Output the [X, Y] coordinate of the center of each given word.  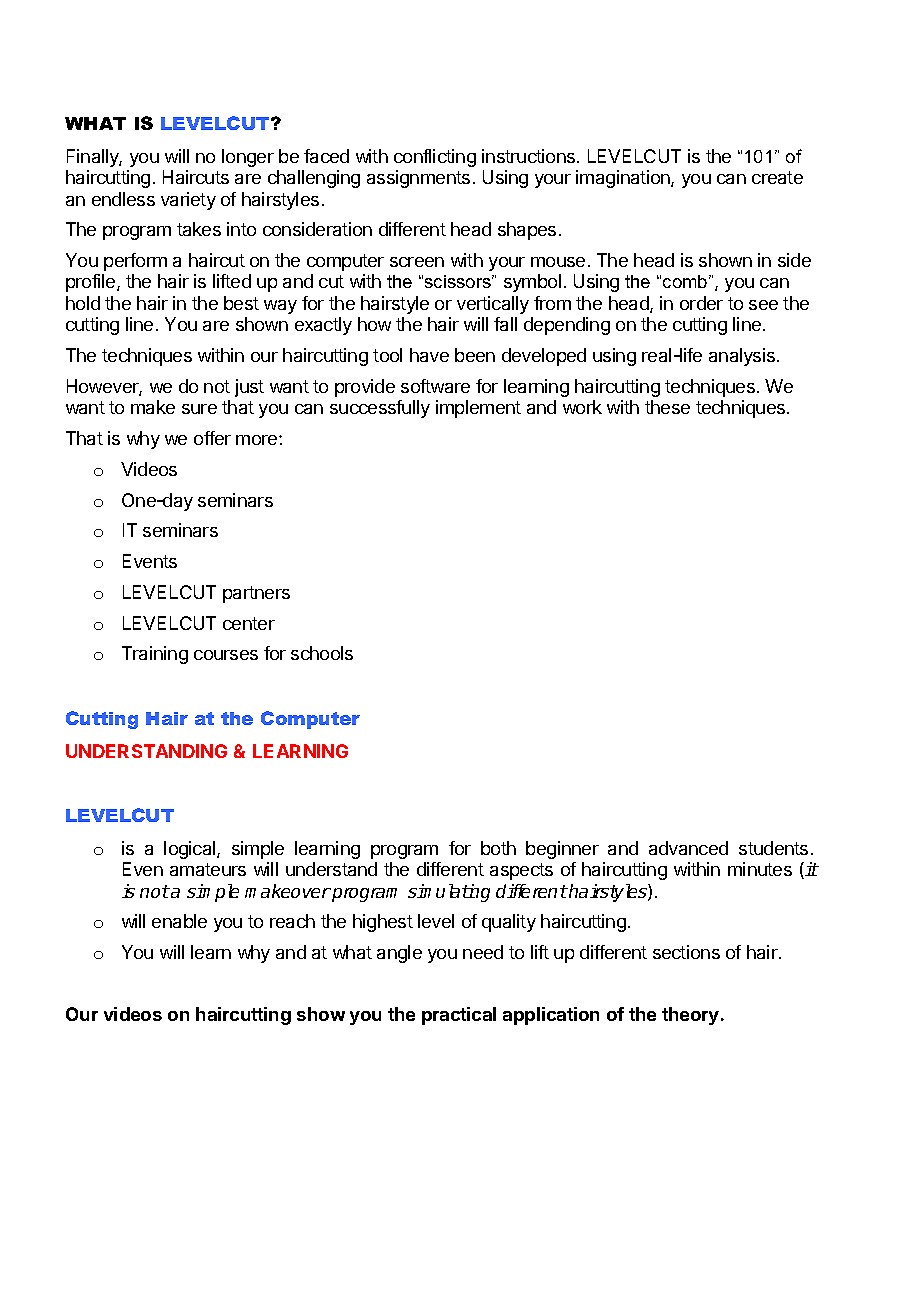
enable [179, 921]
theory [690, 1016]
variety [188, 201]
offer [212, 438]
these [667, 407]
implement [478, 409]
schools [322, 653]
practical [459, 1016]
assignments [418, 179]
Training [155, 655]
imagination [624, 179]
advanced [688, 848]
